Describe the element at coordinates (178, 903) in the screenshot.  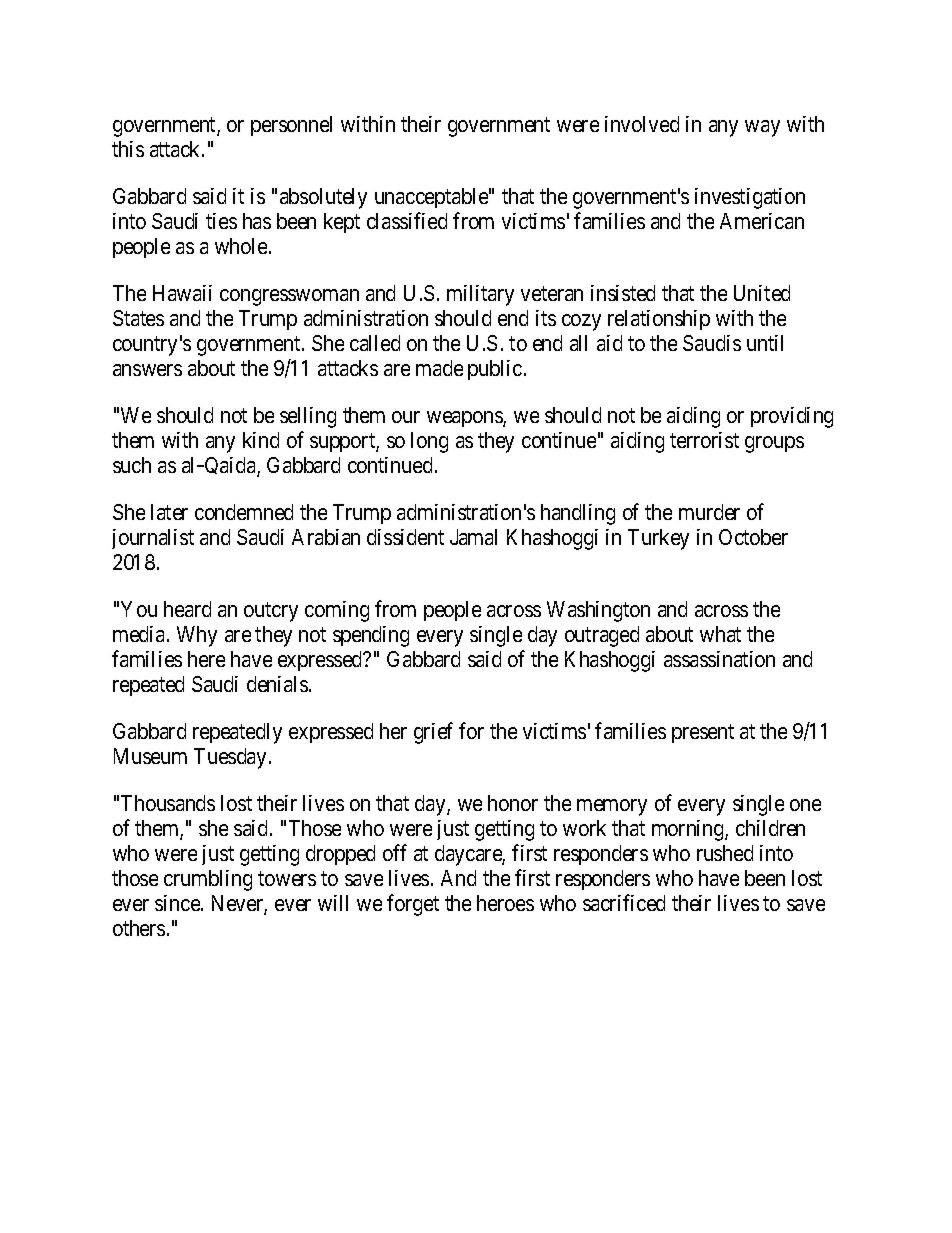
I see `since` at that location.
